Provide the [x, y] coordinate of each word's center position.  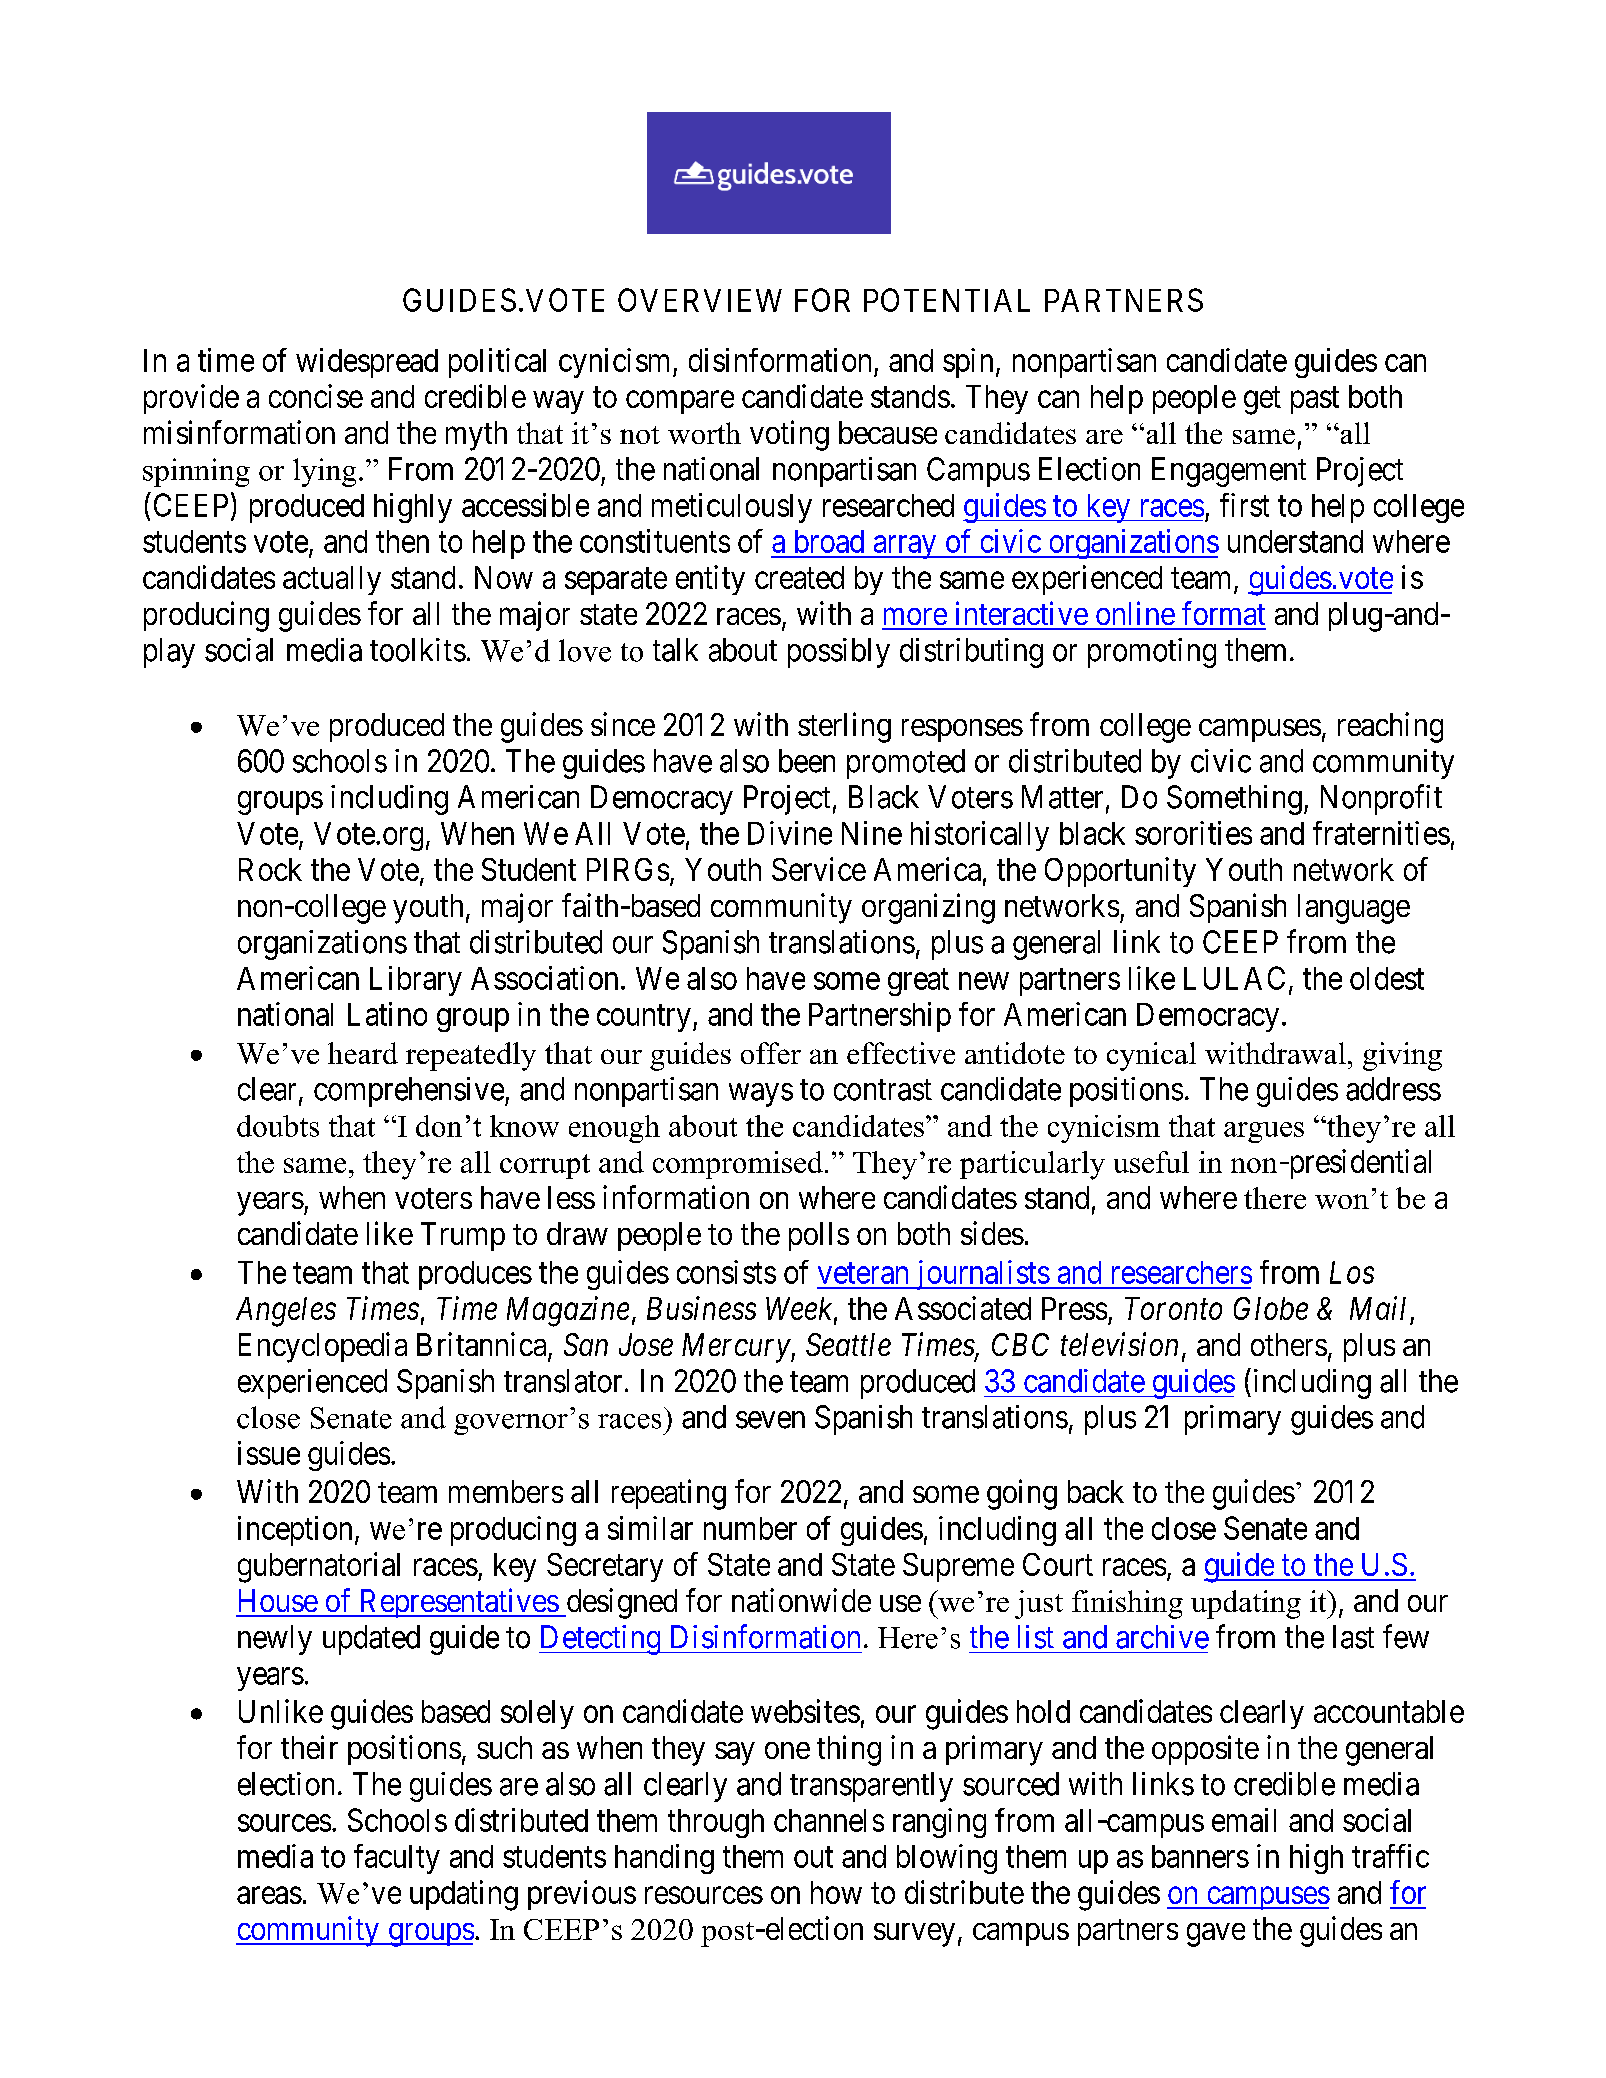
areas [269, 1895]
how [836, 1892]
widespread [367, 363]
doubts [278, 1126]
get [1262, 401]
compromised [738, 1165]
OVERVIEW [700, 300]
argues [1264, 1132]
